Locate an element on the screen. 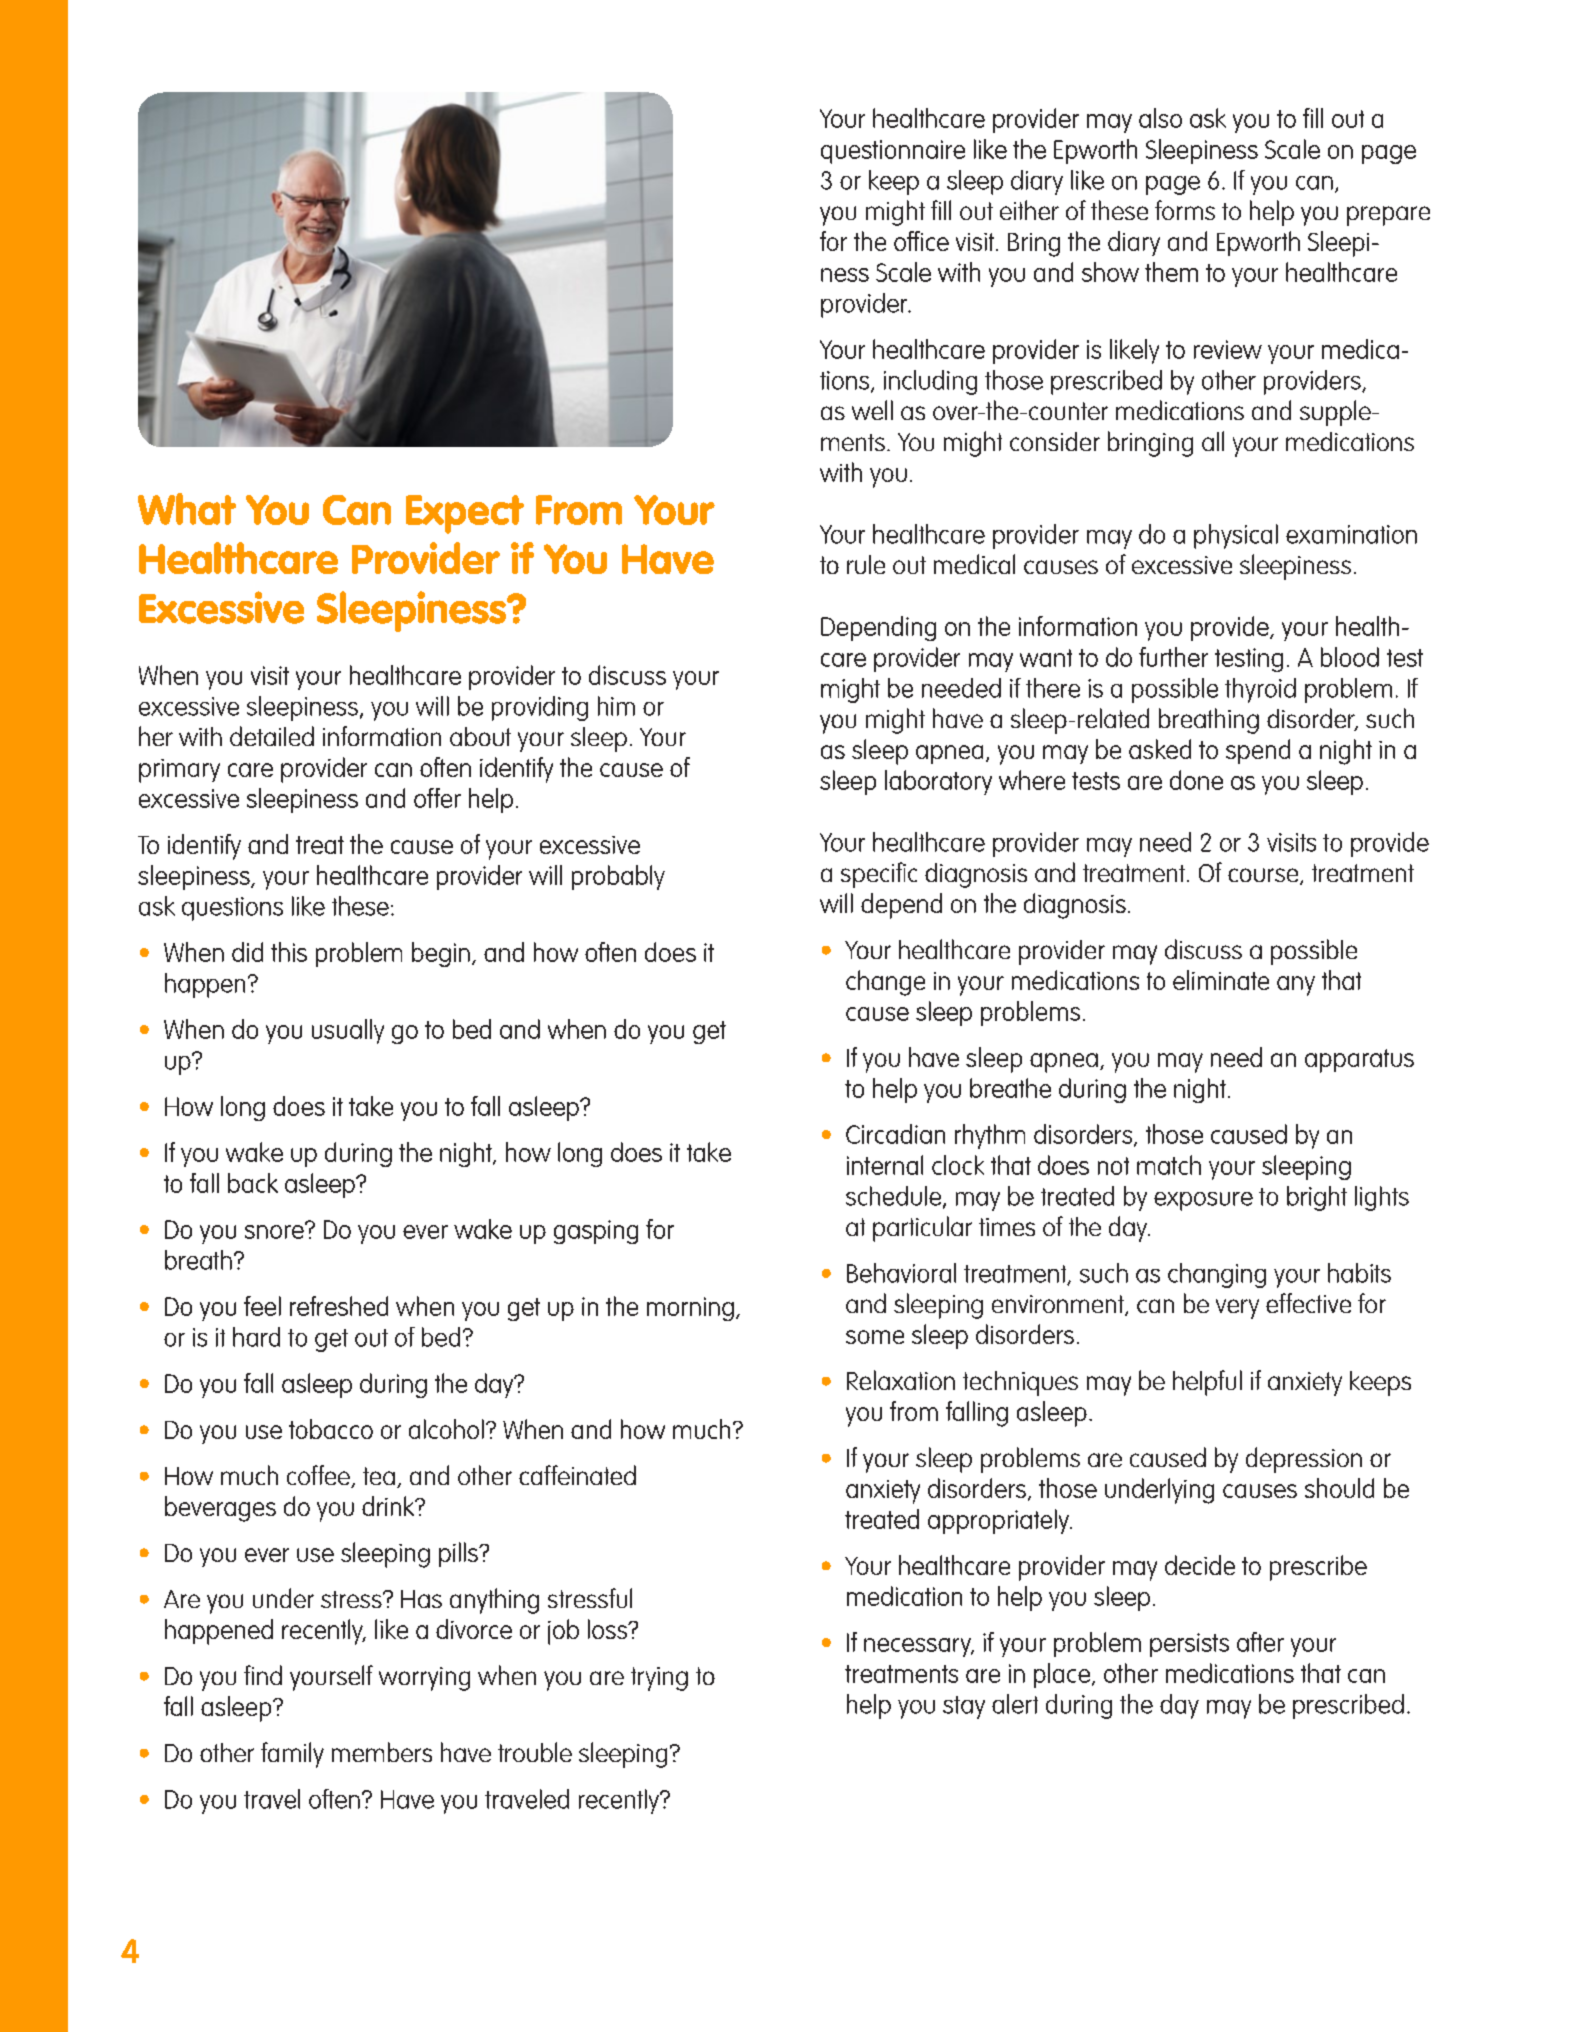 The image size is (1570, 2032). this is located at coordinates (289, 952).
